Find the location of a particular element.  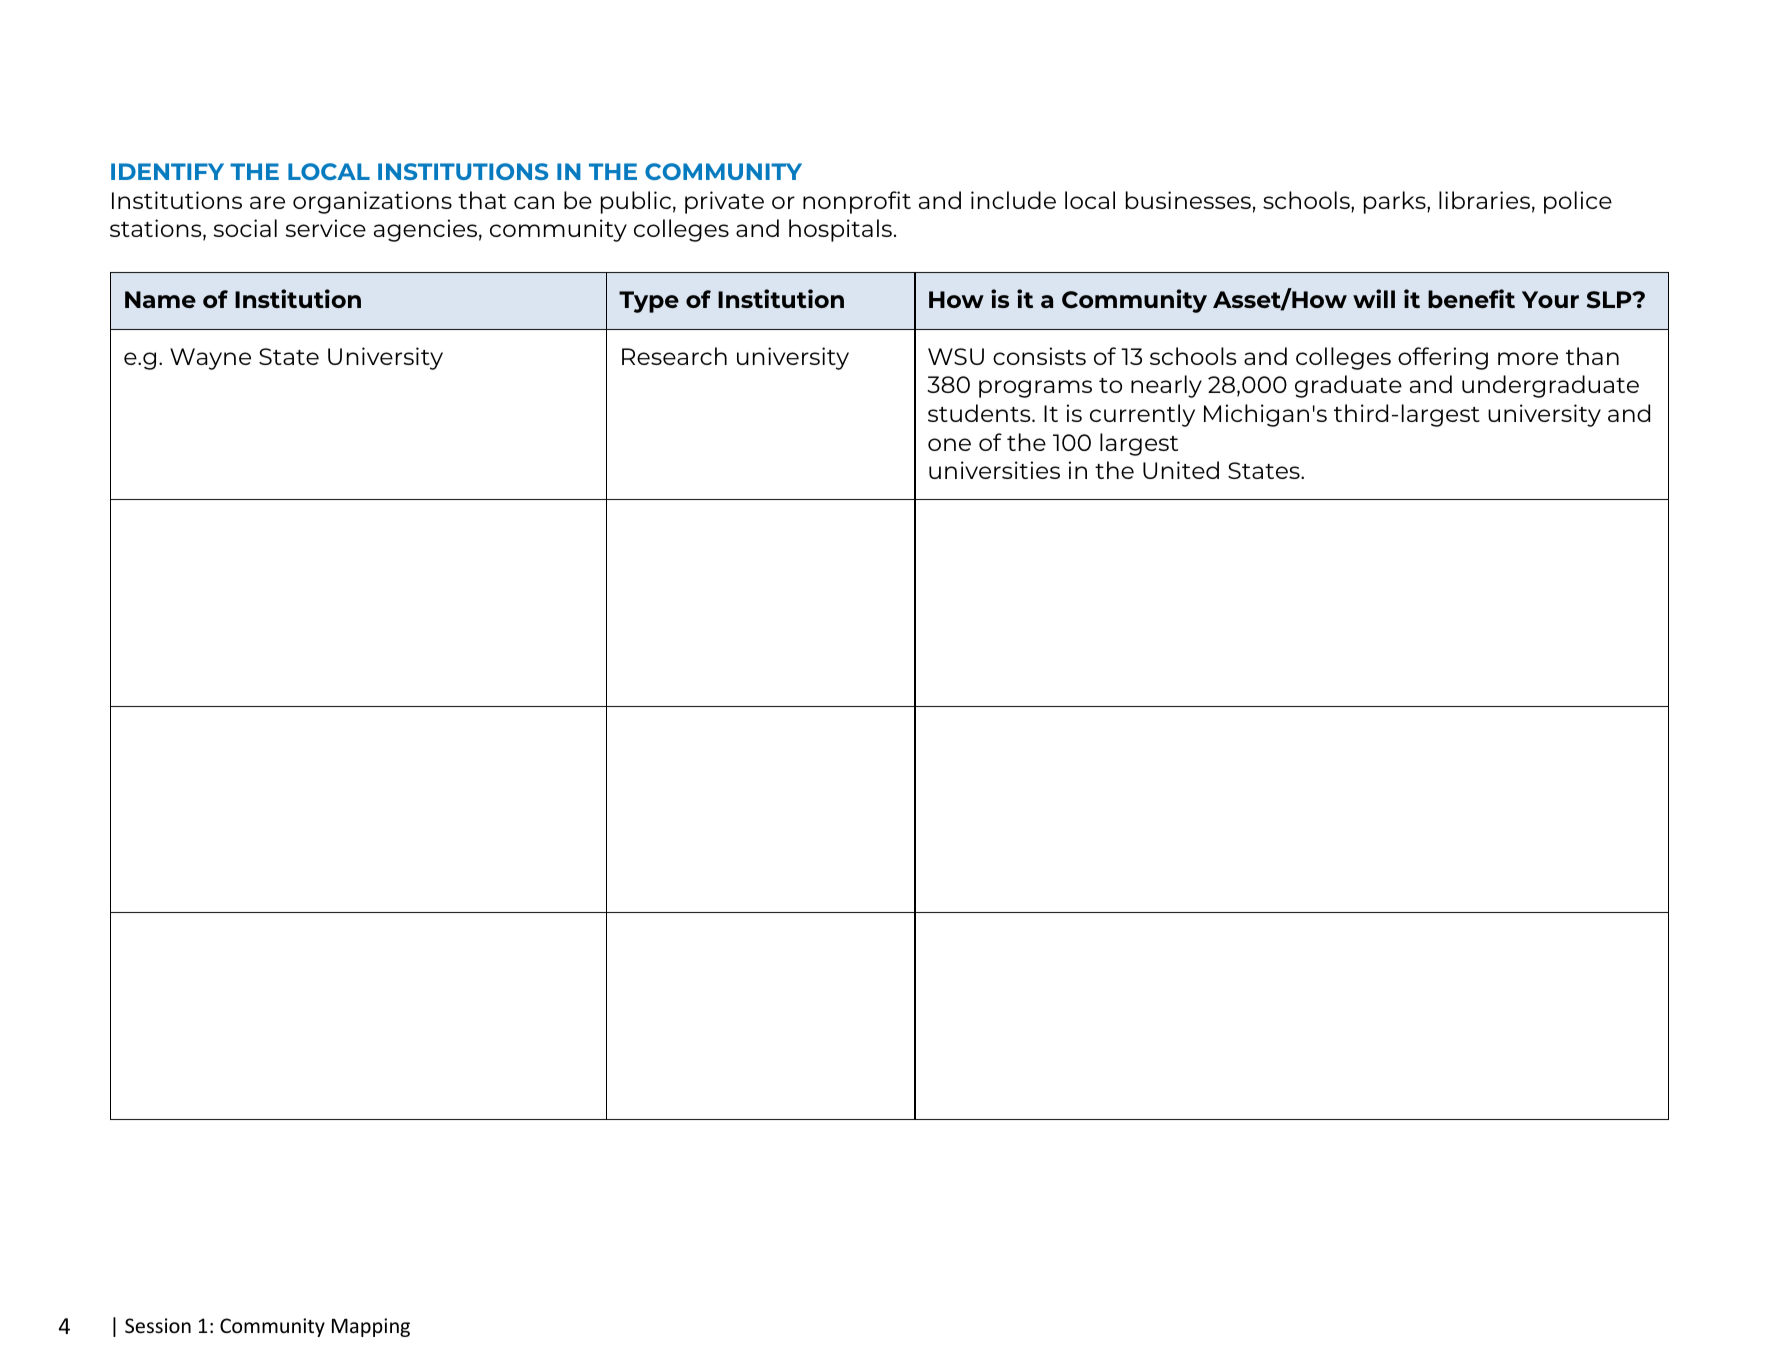

currently is located at coordinates (1142, 415).
